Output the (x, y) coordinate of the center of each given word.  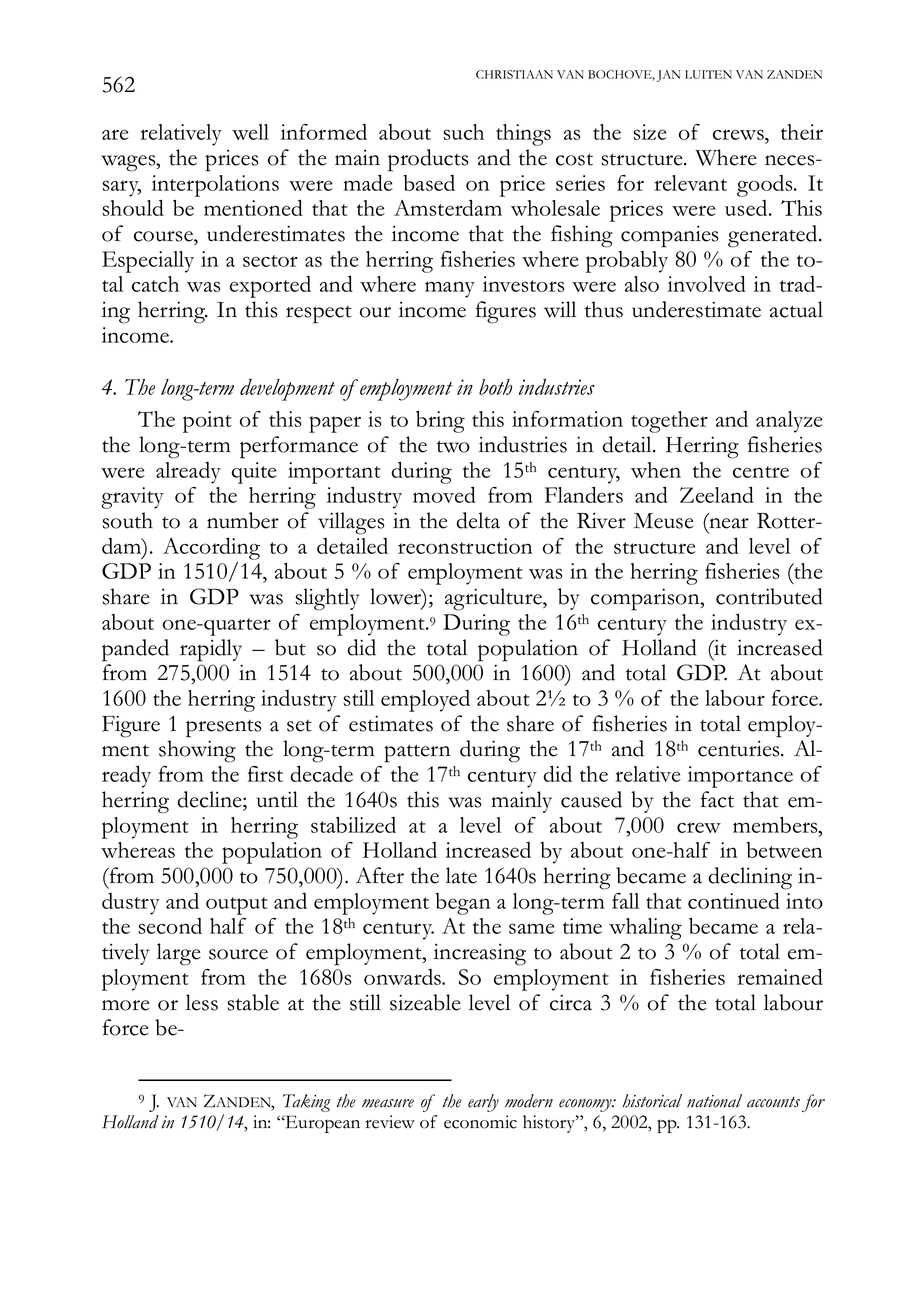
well (250, 132)
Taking (307, 1103)
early (483, 1103)
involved (707, 283)
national (714, 1101)
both (495, 387)
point (207, 422)
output (237, 906)
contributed (769, 596)
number (243, 520)
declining (750, 878)
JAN (668, 76)
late (461, 875)
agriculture (494, 599)
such (463, 132)
